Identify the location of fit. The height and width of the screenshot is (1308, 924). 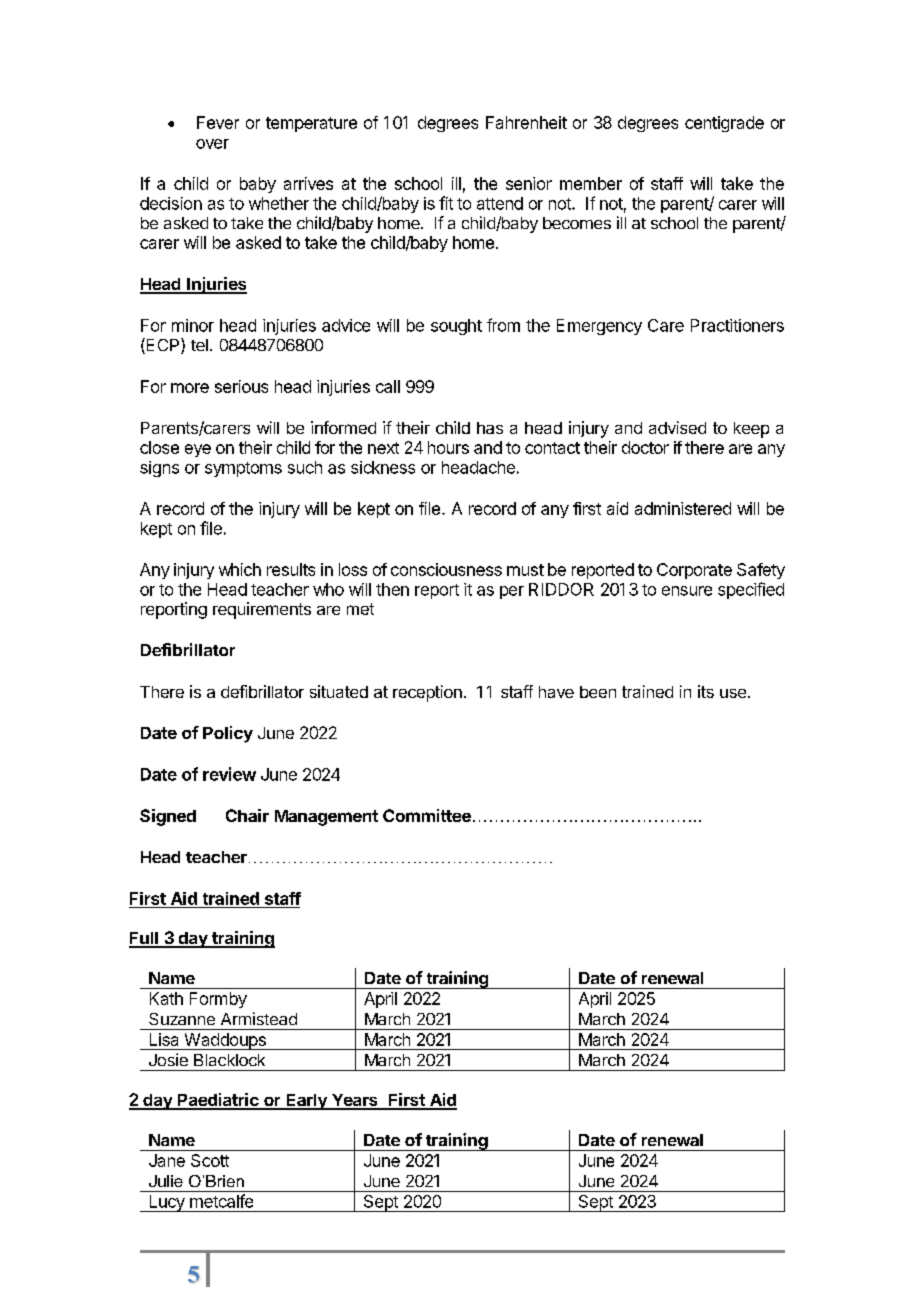
(446, 203).
